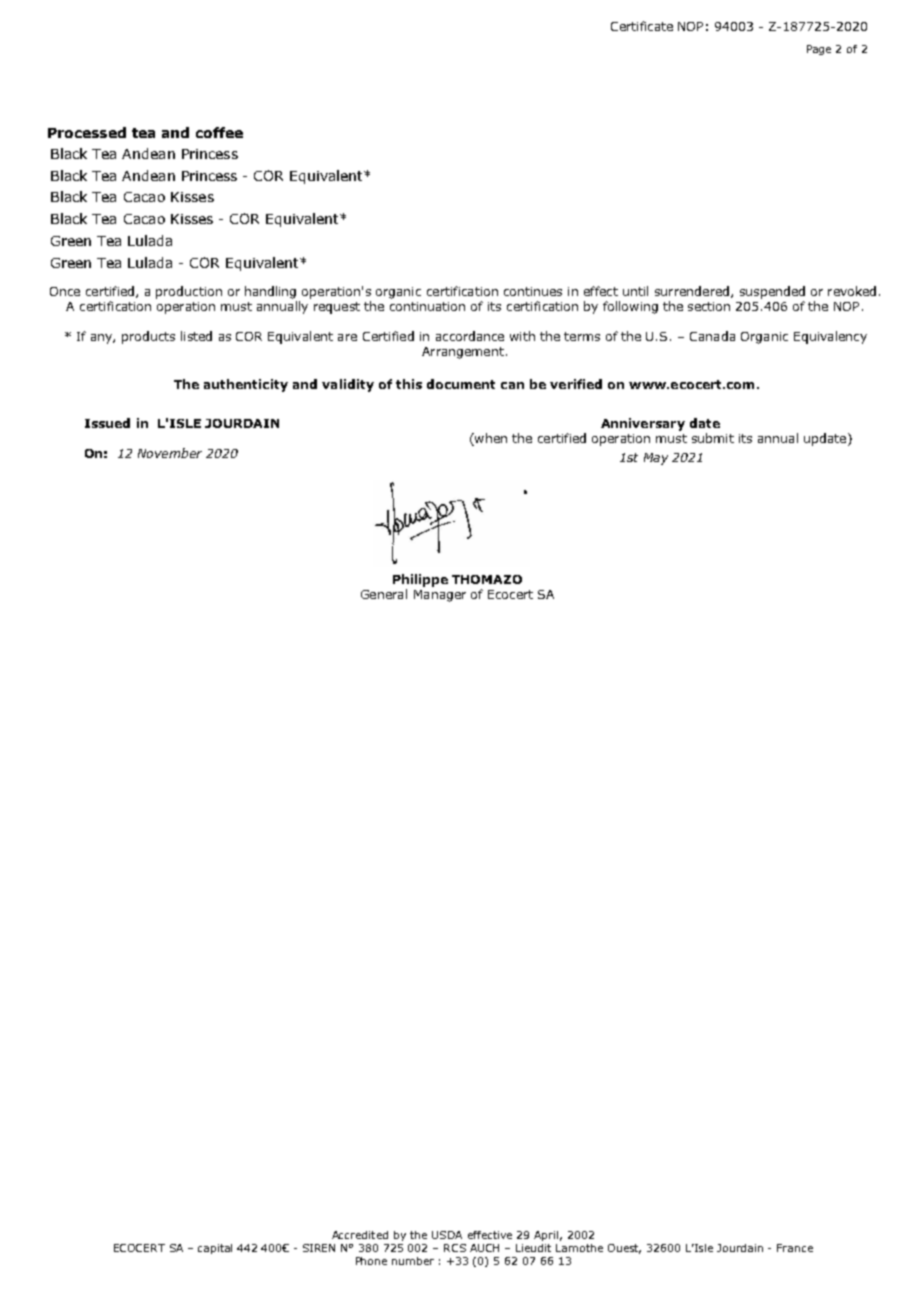 The image size is (924, 1310). I want to click on May, so click(656, 459).
